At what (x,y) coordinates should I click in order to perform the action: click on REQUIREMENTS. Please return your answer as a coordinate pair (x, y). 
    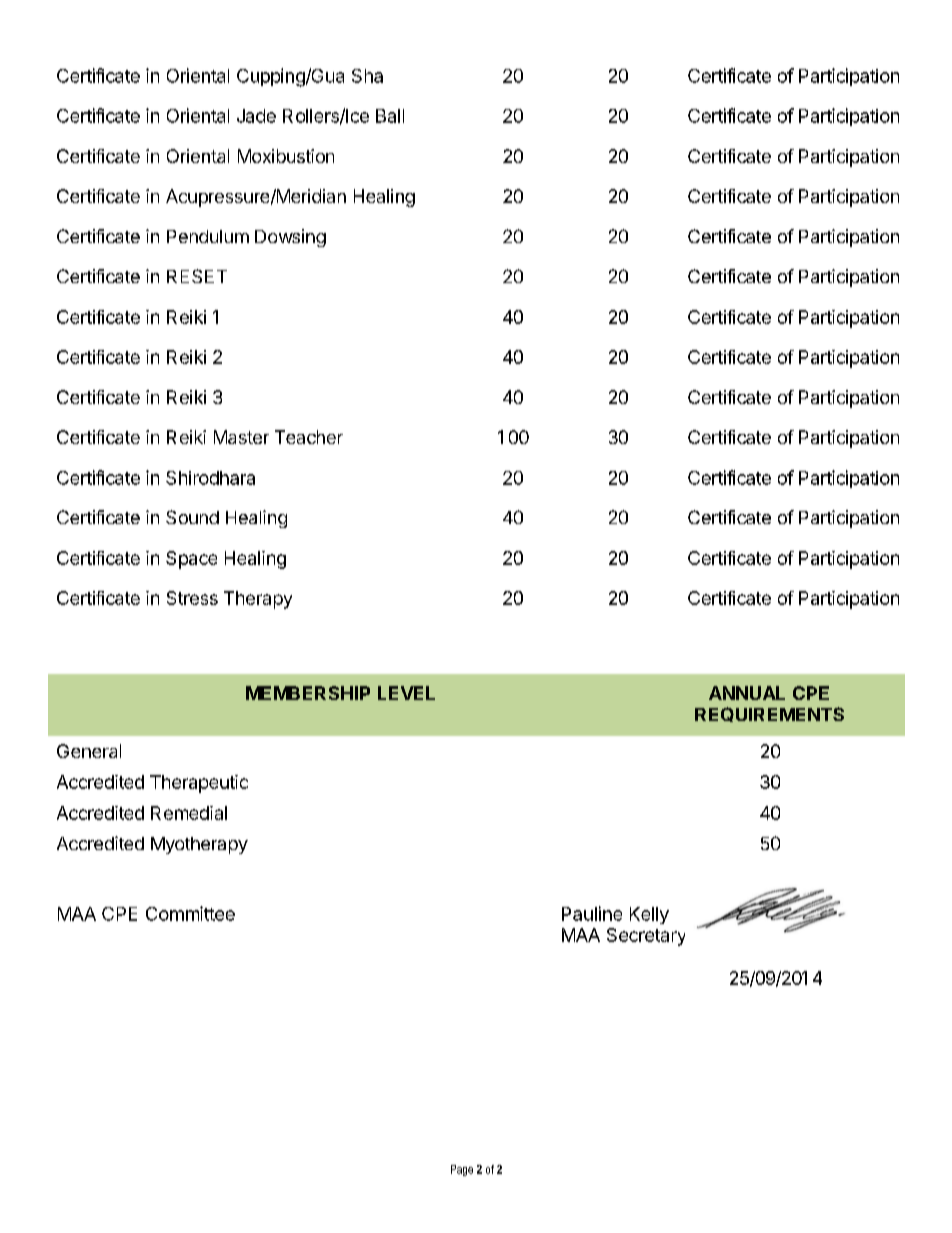
    Looking at the image, I should click on (769, 714).
